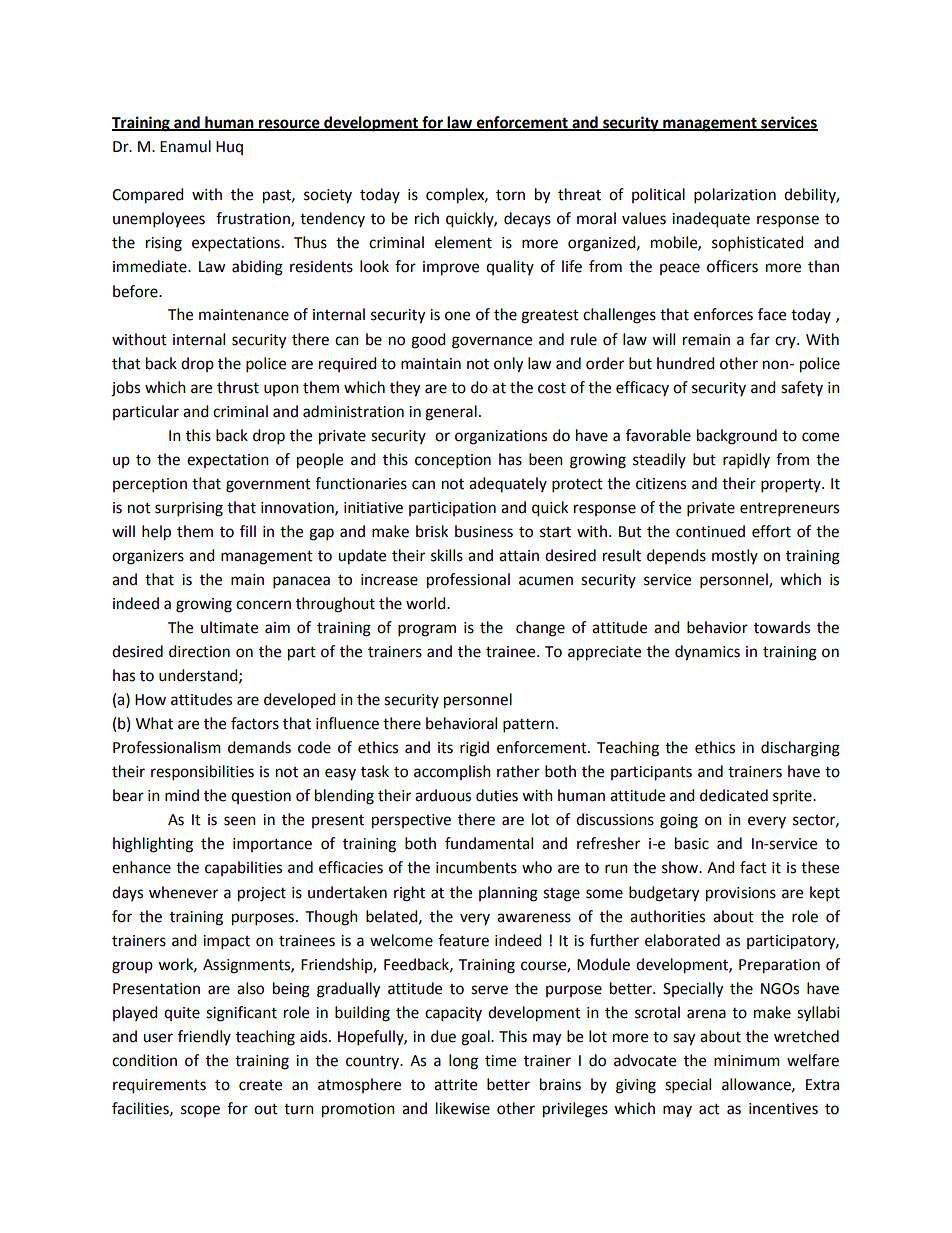 This page has height=1233, width=952. Describe the element at coordinates (510, 195) in the page. I see `torn` at that location.
